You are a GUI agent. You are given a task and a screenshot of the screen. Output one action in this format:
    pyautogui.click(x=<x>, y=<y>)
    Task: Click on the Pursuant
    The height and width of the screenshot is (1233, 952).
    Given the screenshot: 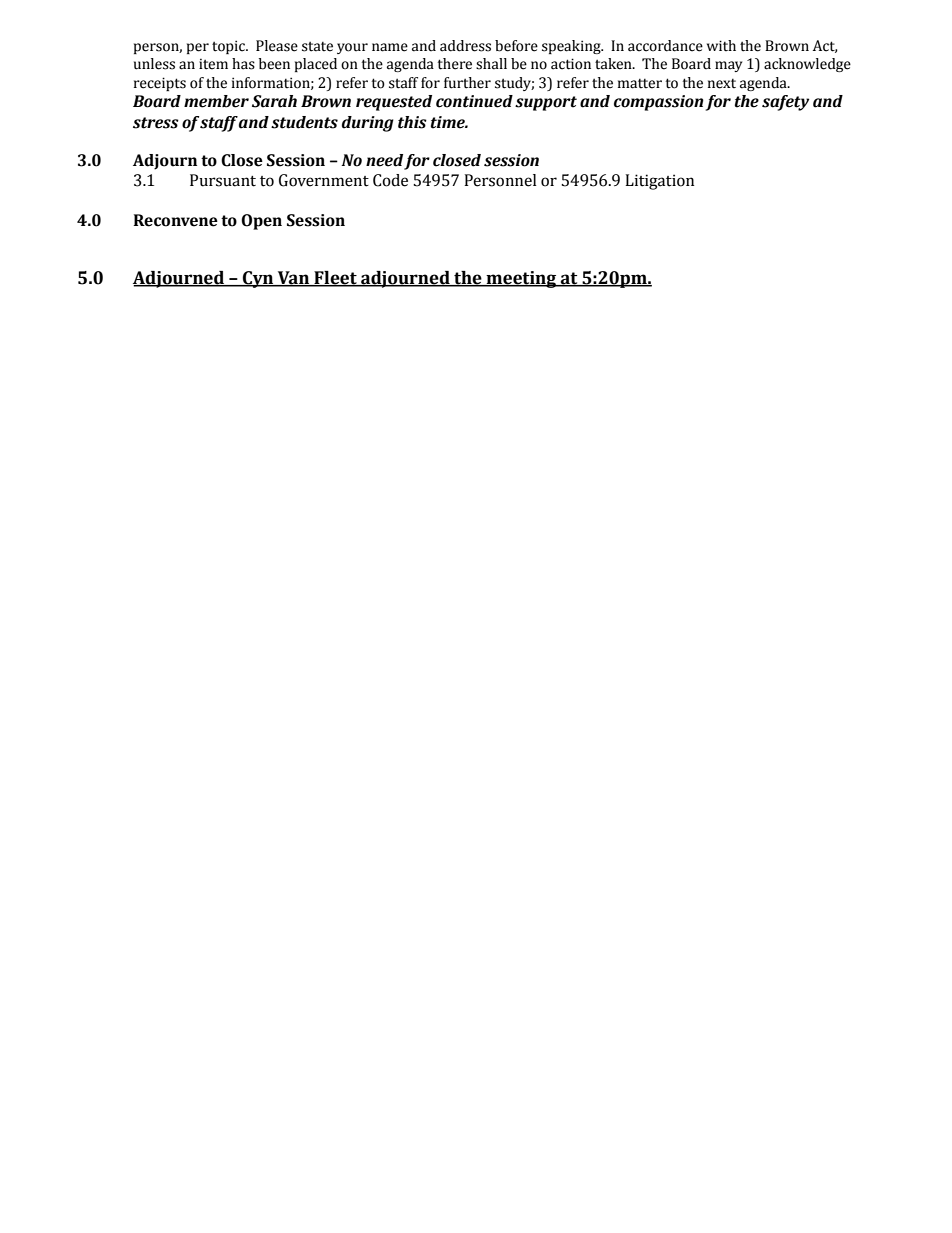 What is the action you would take?
    pyautogui.click(x=223, y=180)
